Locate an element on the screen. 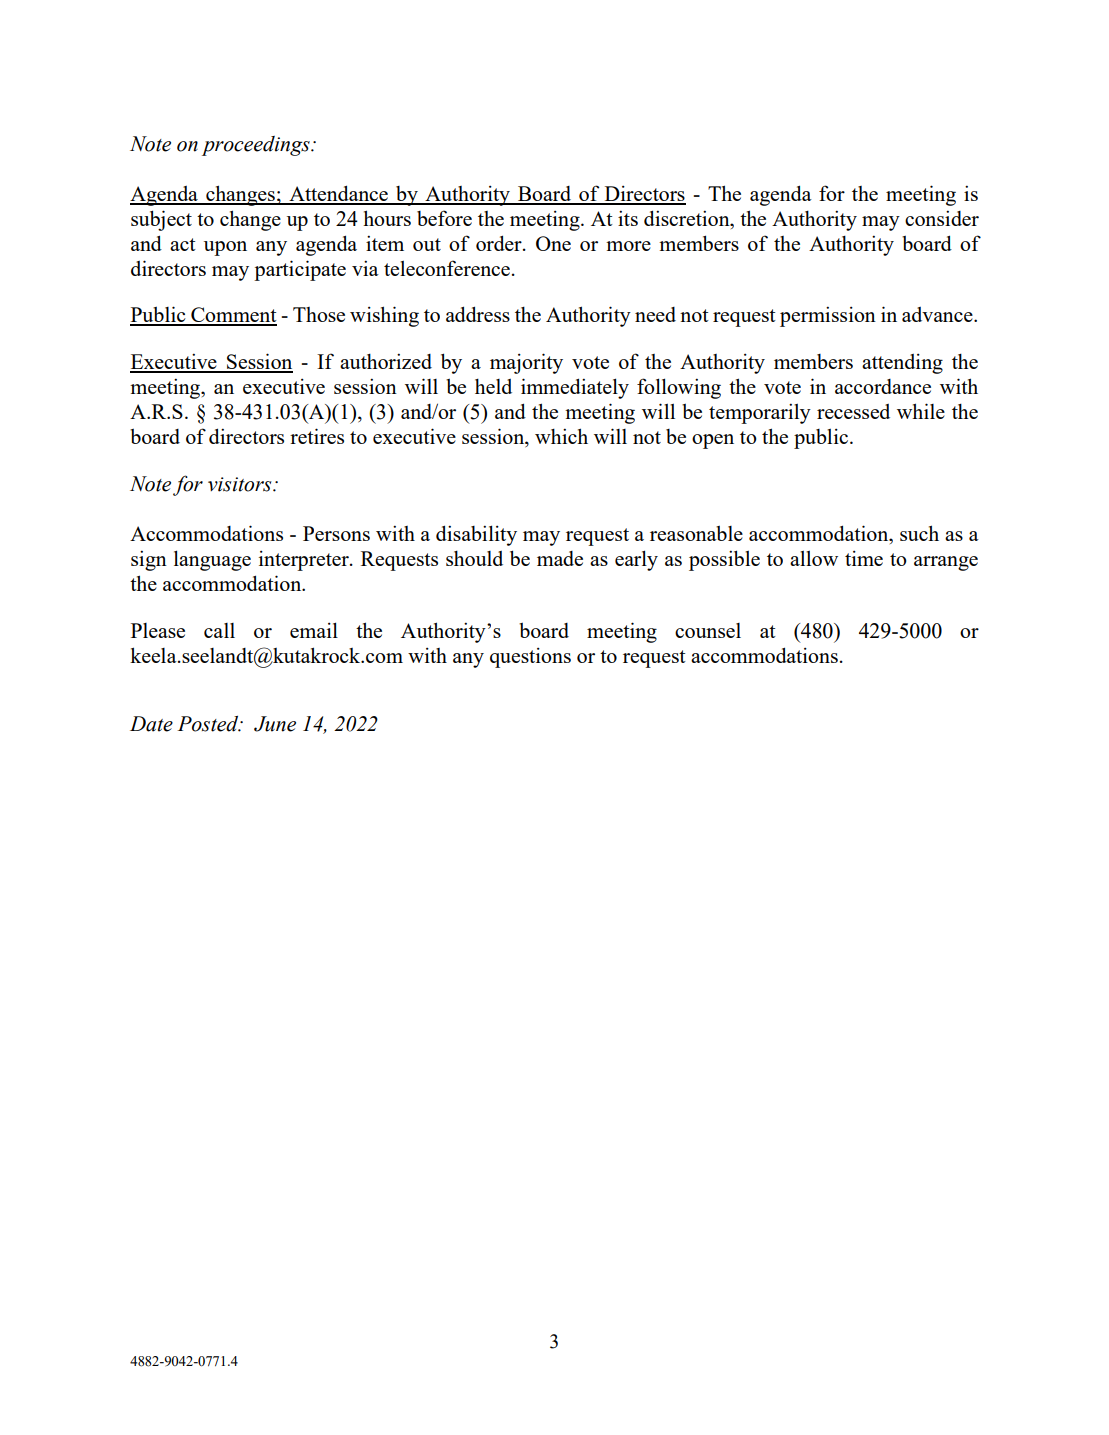  permission is located at coordinates (828, 316).
